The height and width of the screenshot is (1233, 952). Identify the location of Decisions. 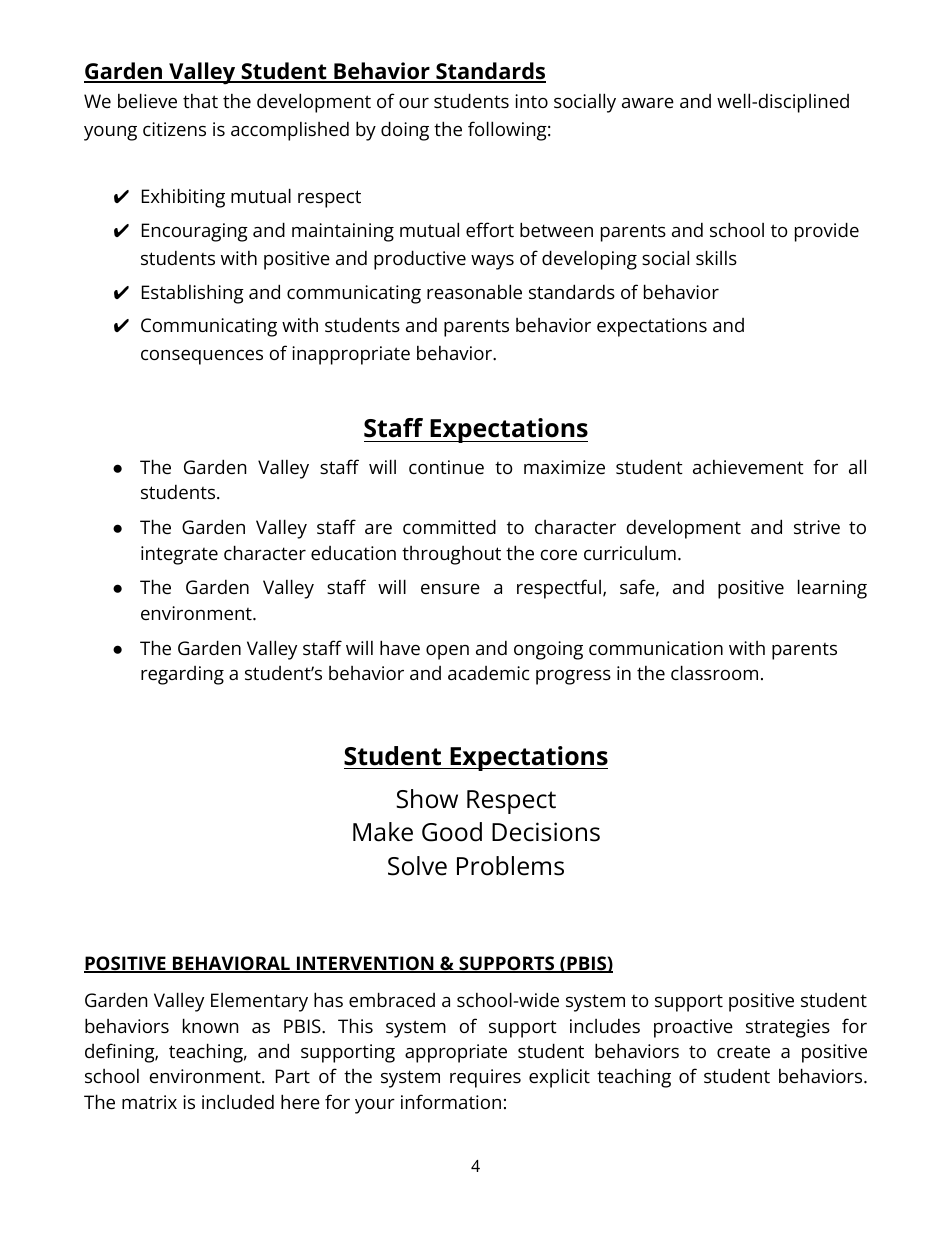
(546, 832).
